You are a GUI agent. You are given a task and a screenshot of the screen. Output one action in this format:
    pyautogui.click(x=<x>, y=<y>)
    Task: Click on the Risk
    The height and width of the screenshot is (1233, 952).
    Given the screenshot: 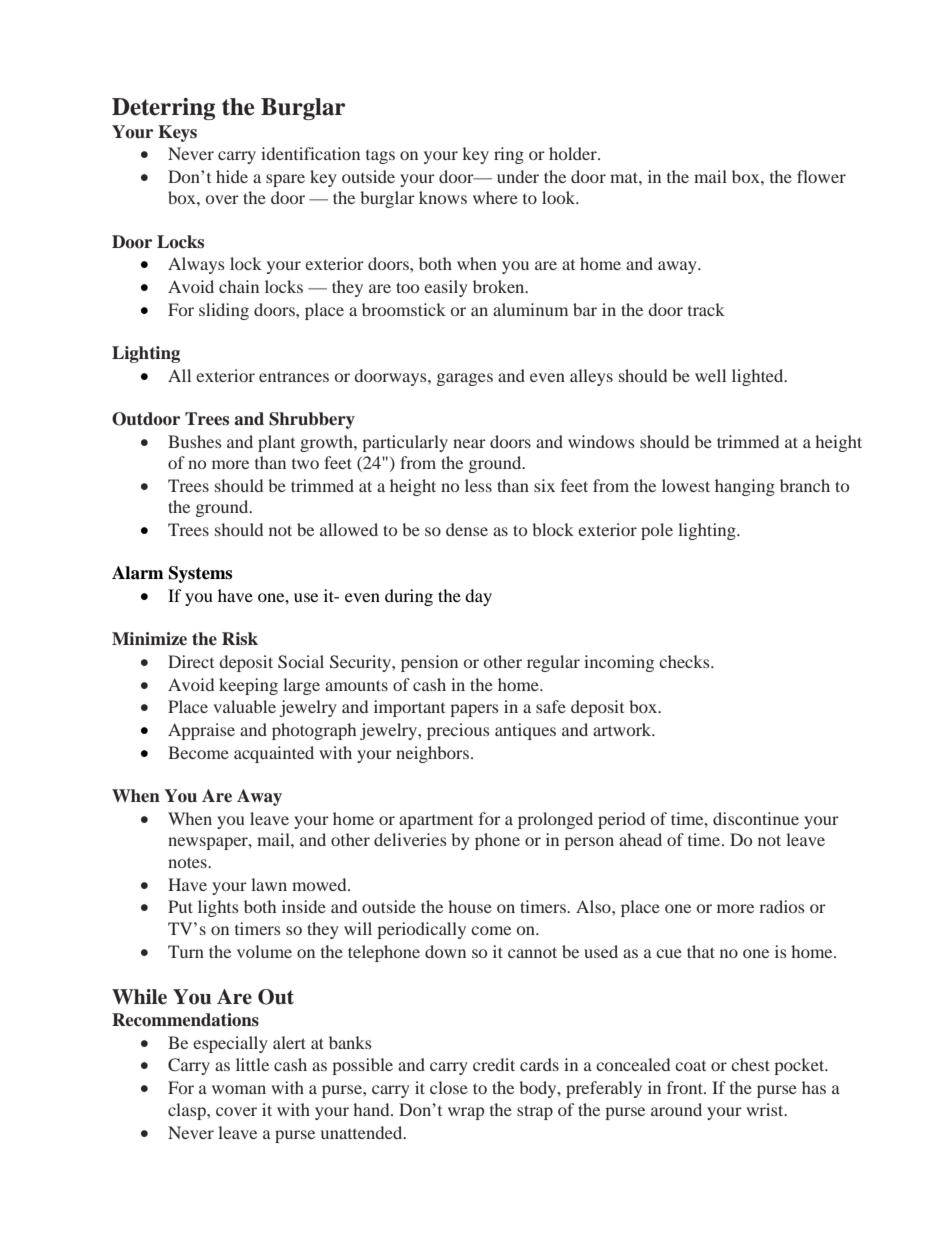 What is the action you would take?
    pyautogui.click(x=240, y=638)
